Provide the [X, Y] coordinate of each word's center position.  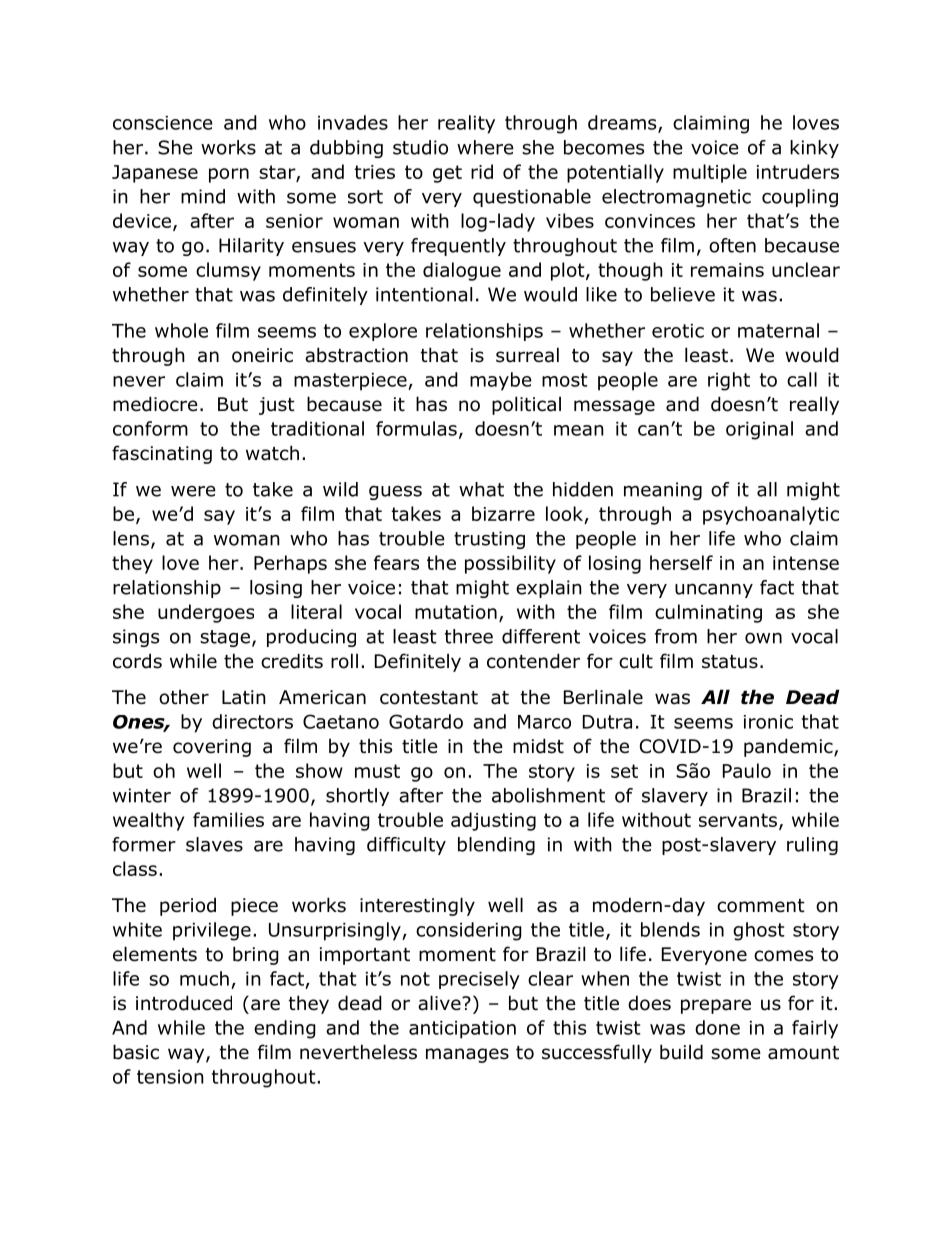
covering [212, 748]
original [759, 430]
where [485, 147]
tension [170, 1077]
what [481, 489]
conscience [163, 123]
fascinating [162, 454]
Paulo [747, 770]
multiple [710, 173]
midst [538, 746]
